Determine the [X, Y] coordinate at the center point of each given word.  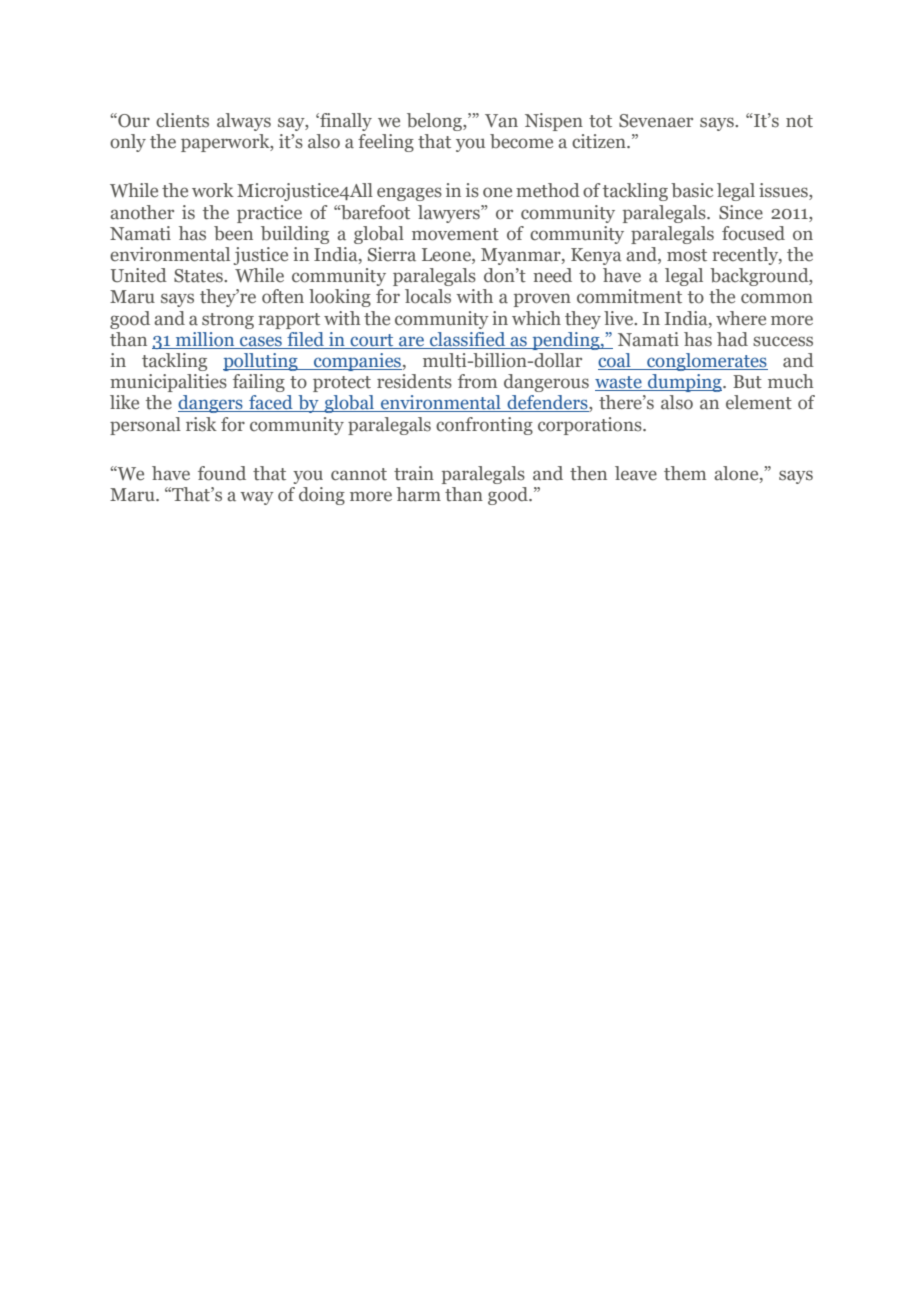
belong [435, 122]
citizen [600, 141]
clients [182, 120]
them [685, 473]
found [222, 473]
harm [419, 494]
